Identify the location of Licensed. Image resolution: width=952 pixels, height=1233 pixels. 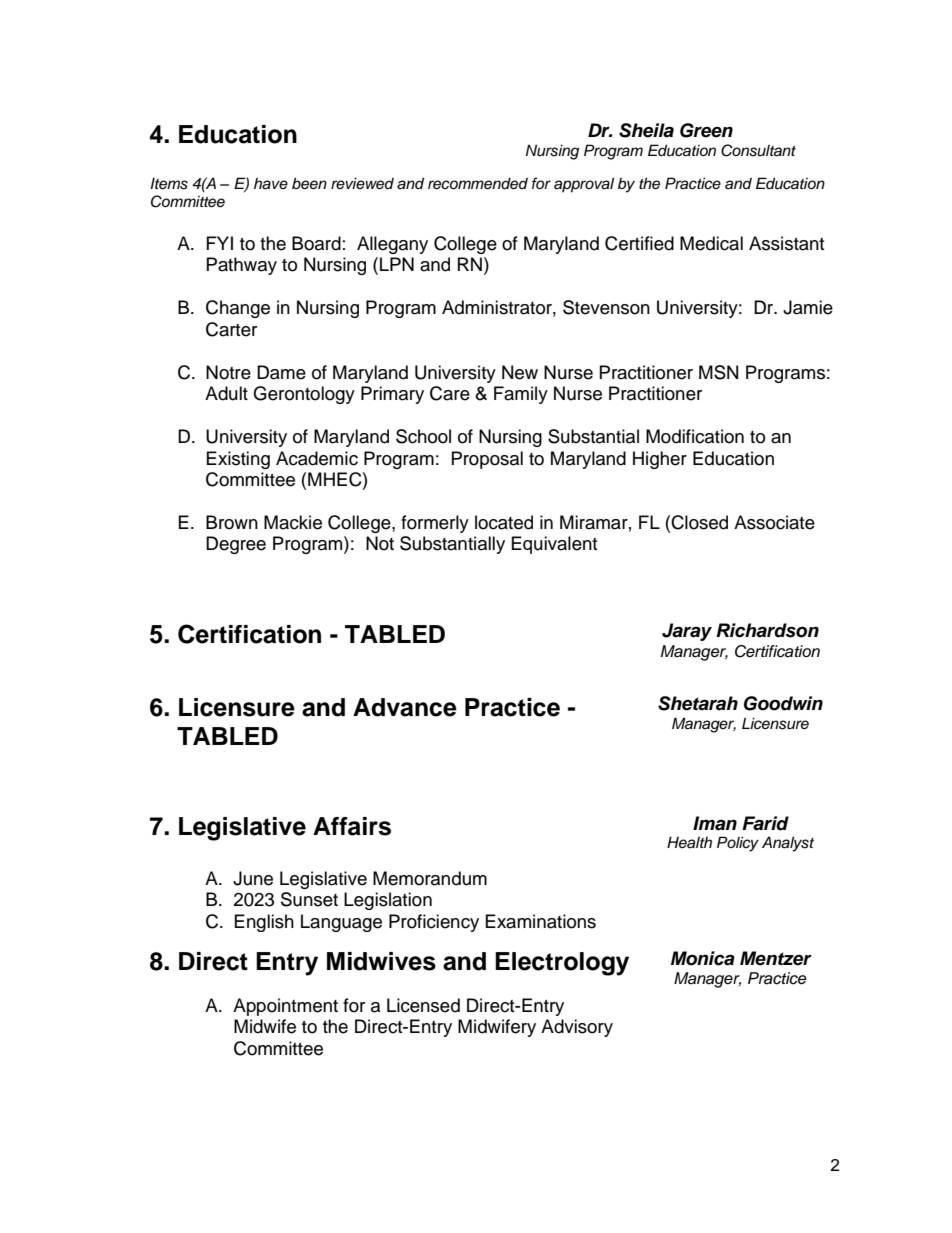
(423, 1005).
